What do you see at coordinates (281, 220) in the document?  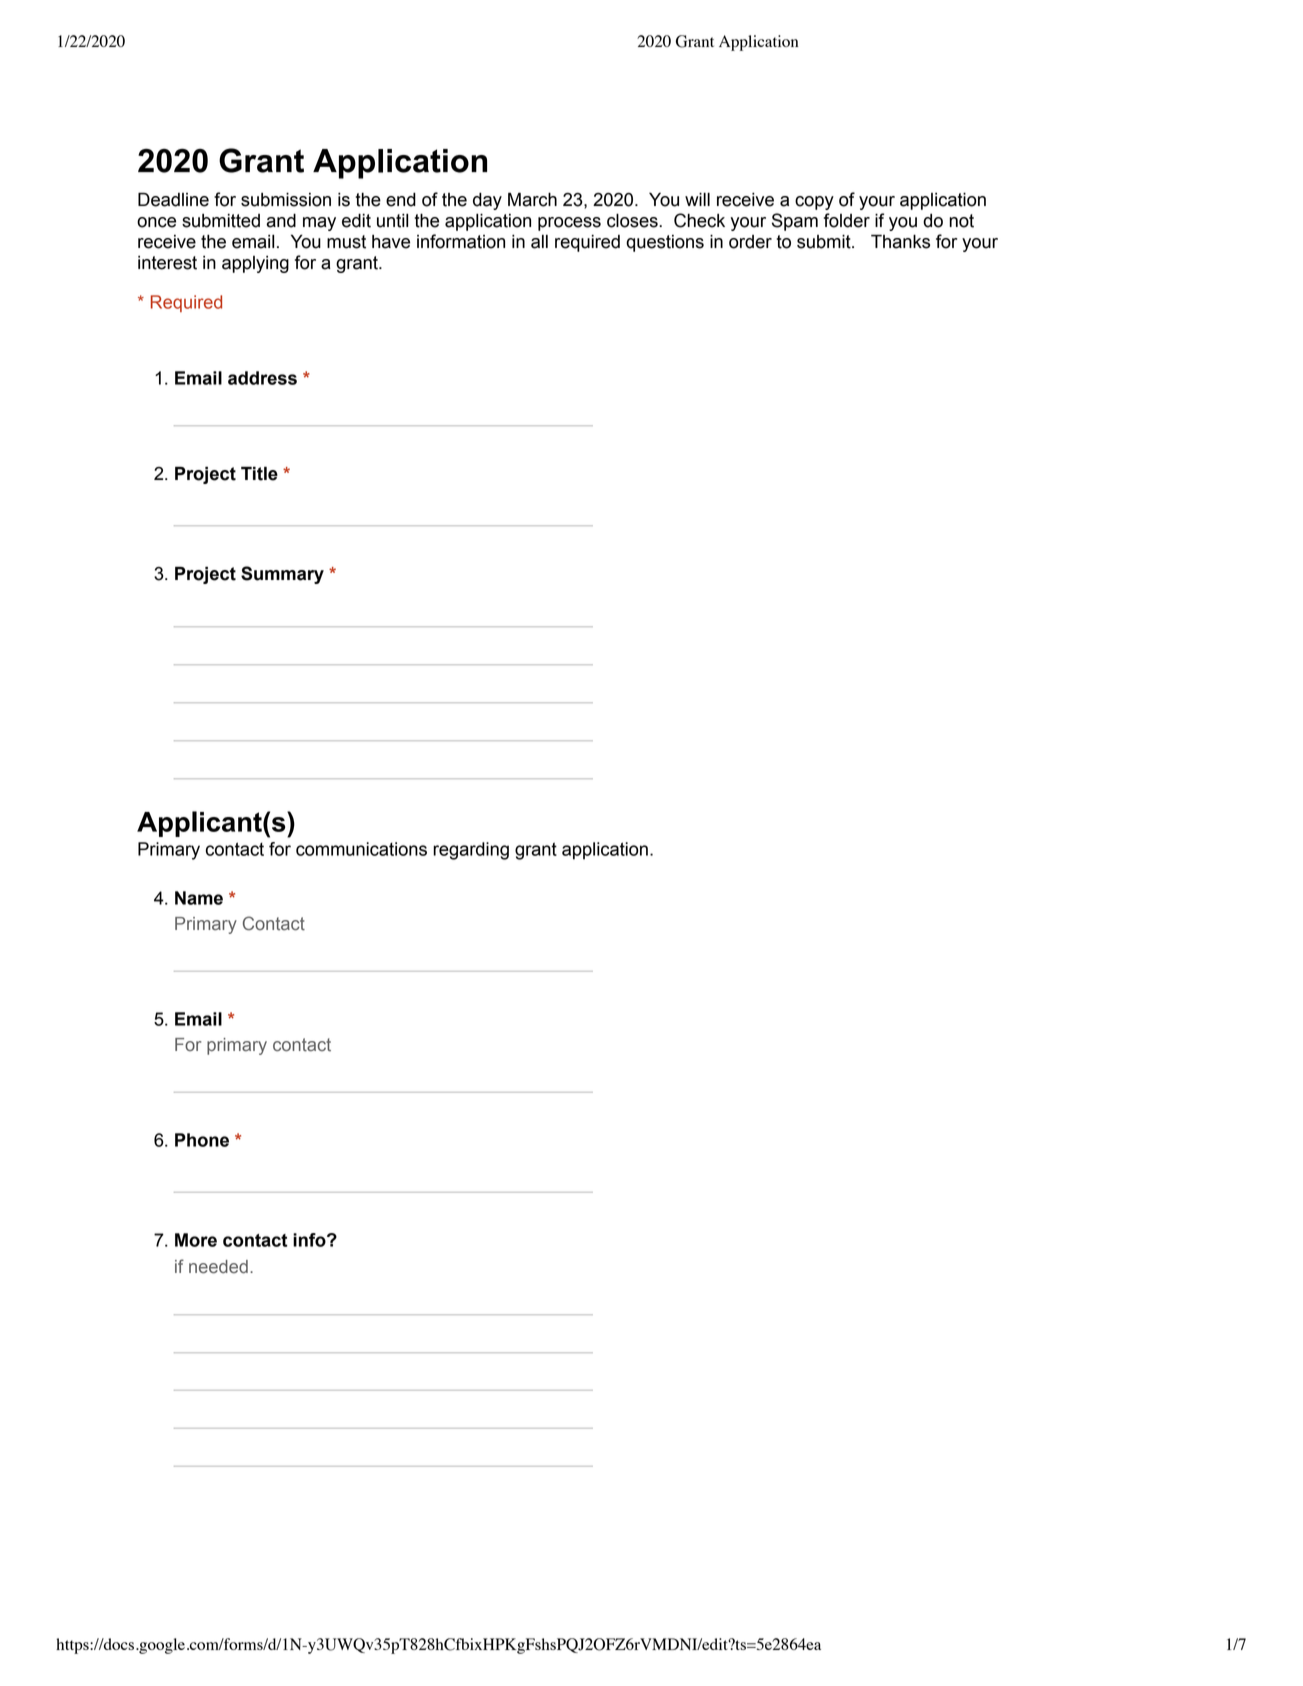 I see `and` at bounding box center [281, 220].
